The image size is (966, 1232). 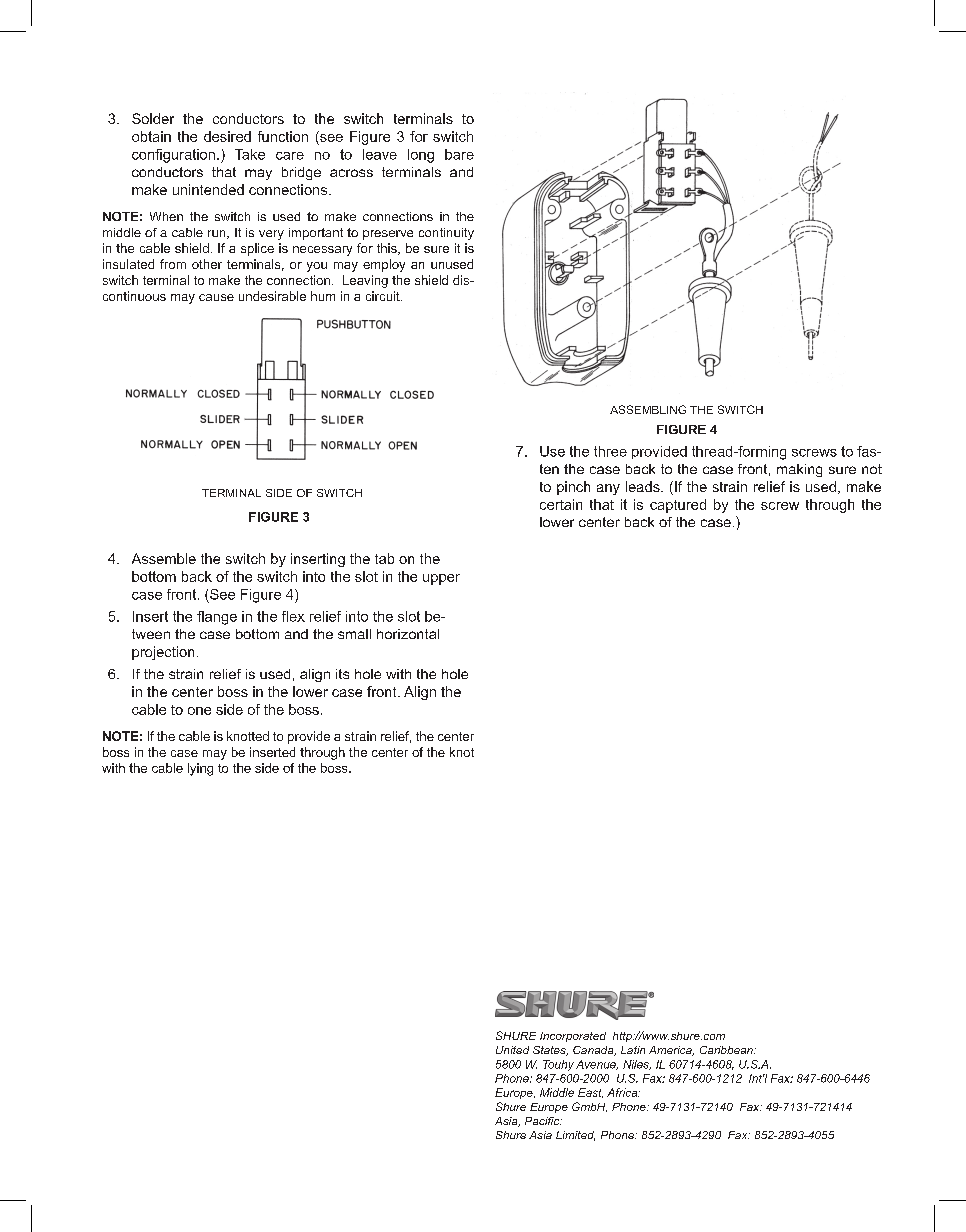 What do you see at coordinates (678, 506) in the screenshot?
I see `captured` at bounding box center [678, 506].
